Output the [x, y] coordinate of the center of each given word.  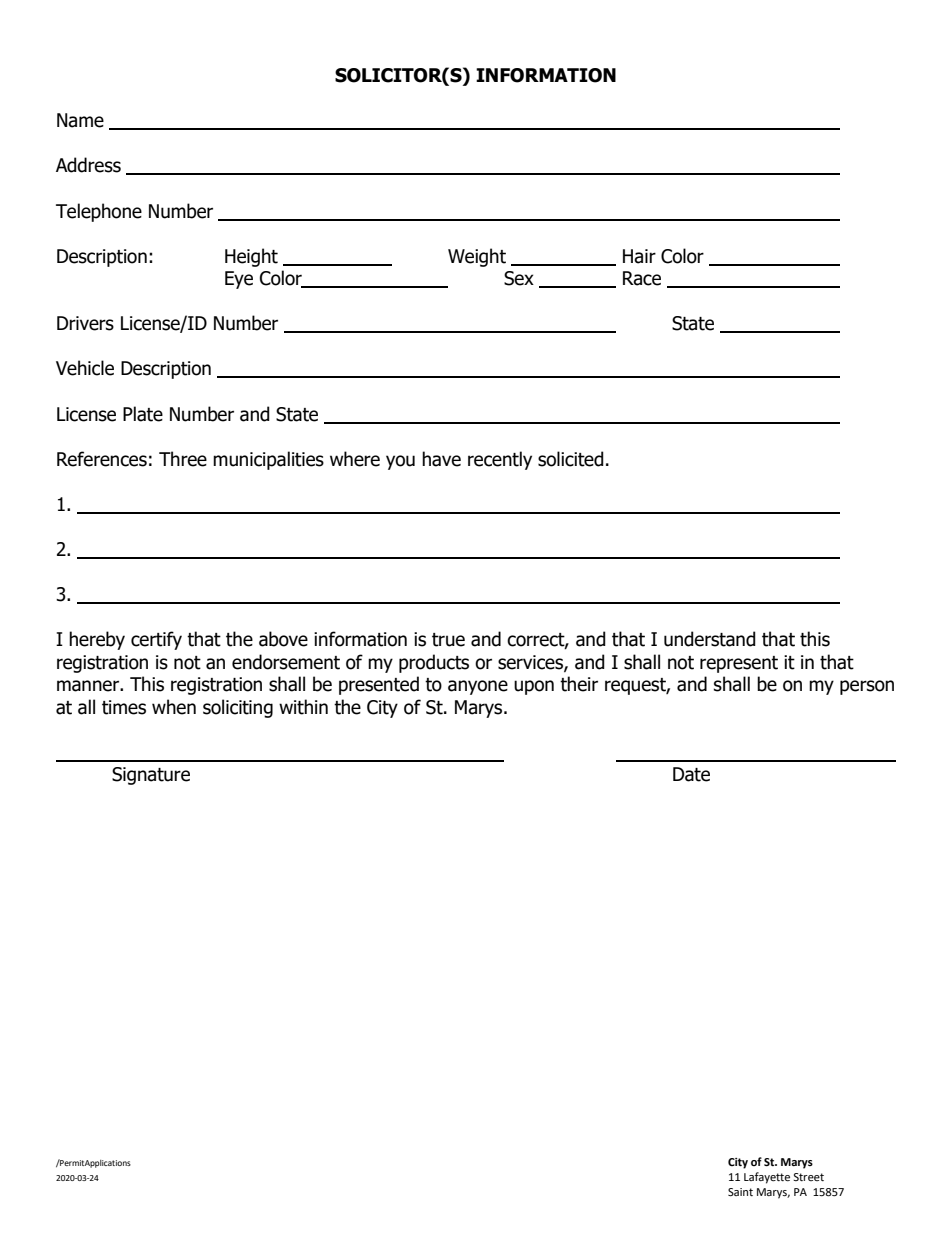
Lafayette [767, 1178]
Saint [740, 1192]
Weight [477, 257]
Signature [151, 776]
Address [88, 165]
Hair [639, 256]
